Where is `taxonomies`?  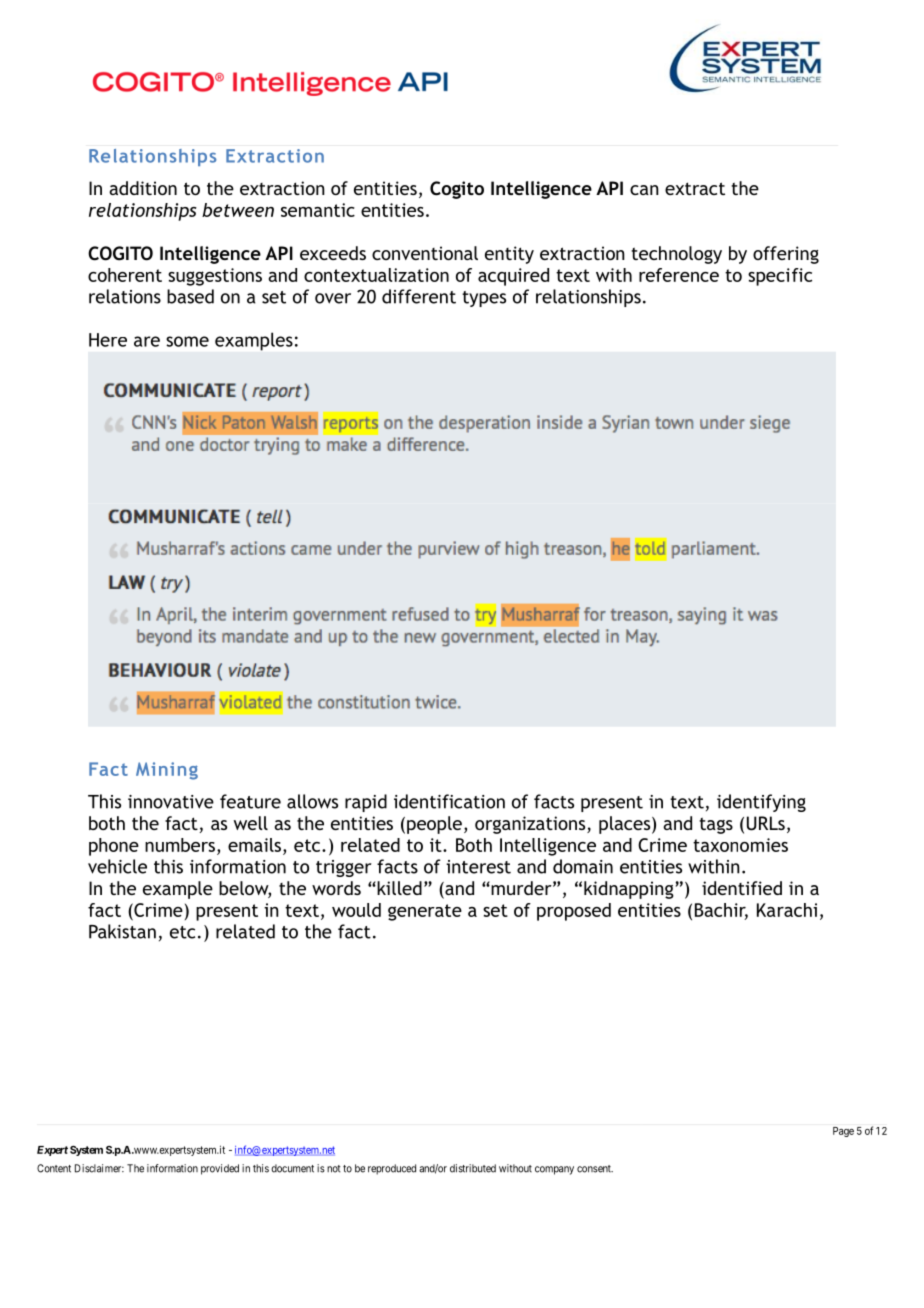 taxonomies is located at coordinates (740, 845).
